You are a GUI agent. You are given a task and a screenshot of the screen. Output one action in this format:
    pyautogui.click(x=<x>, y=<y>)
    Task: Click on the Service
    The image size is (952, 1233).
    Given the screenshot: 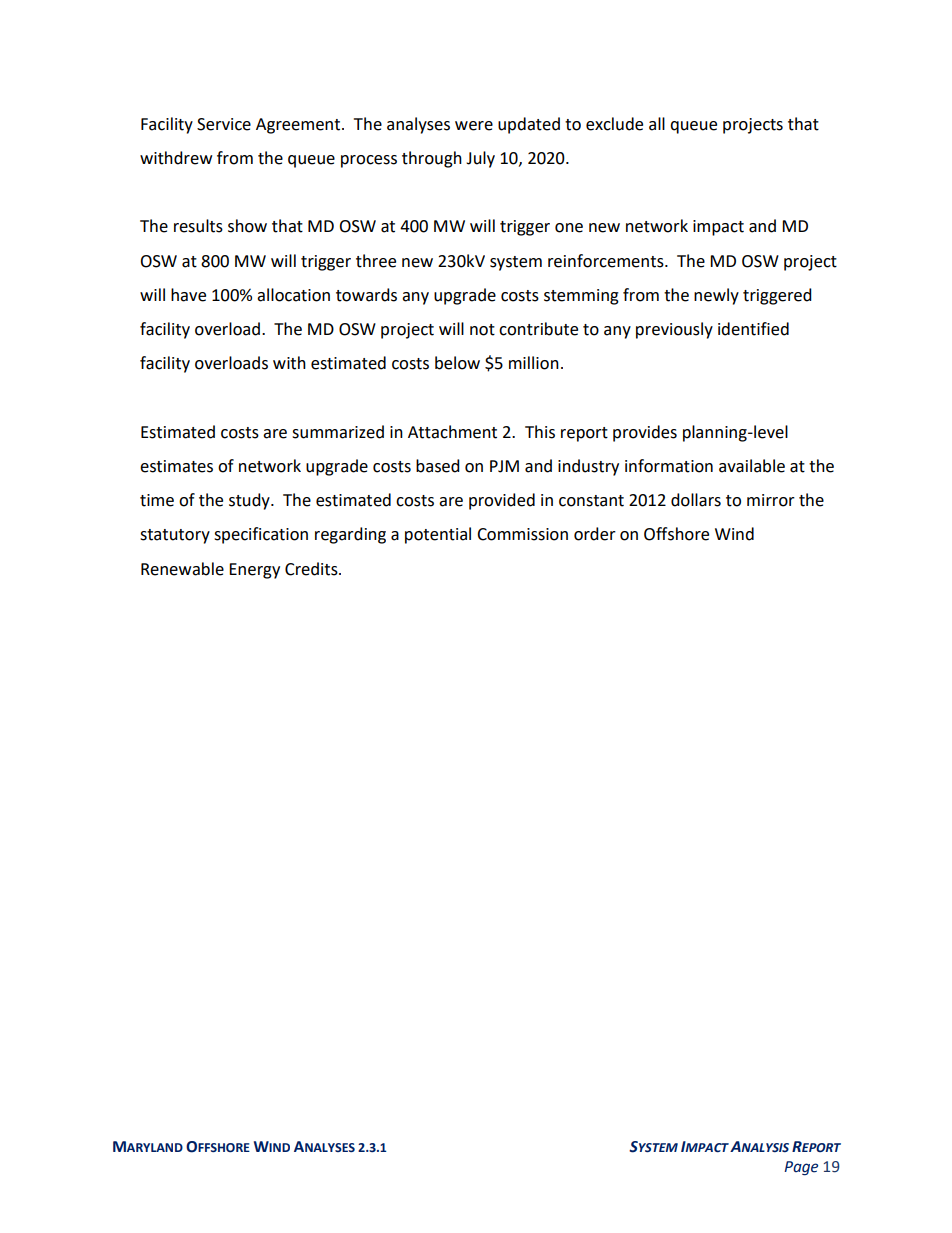 What is the action you would take?
    pyautogui.click(x=224, y=124)
